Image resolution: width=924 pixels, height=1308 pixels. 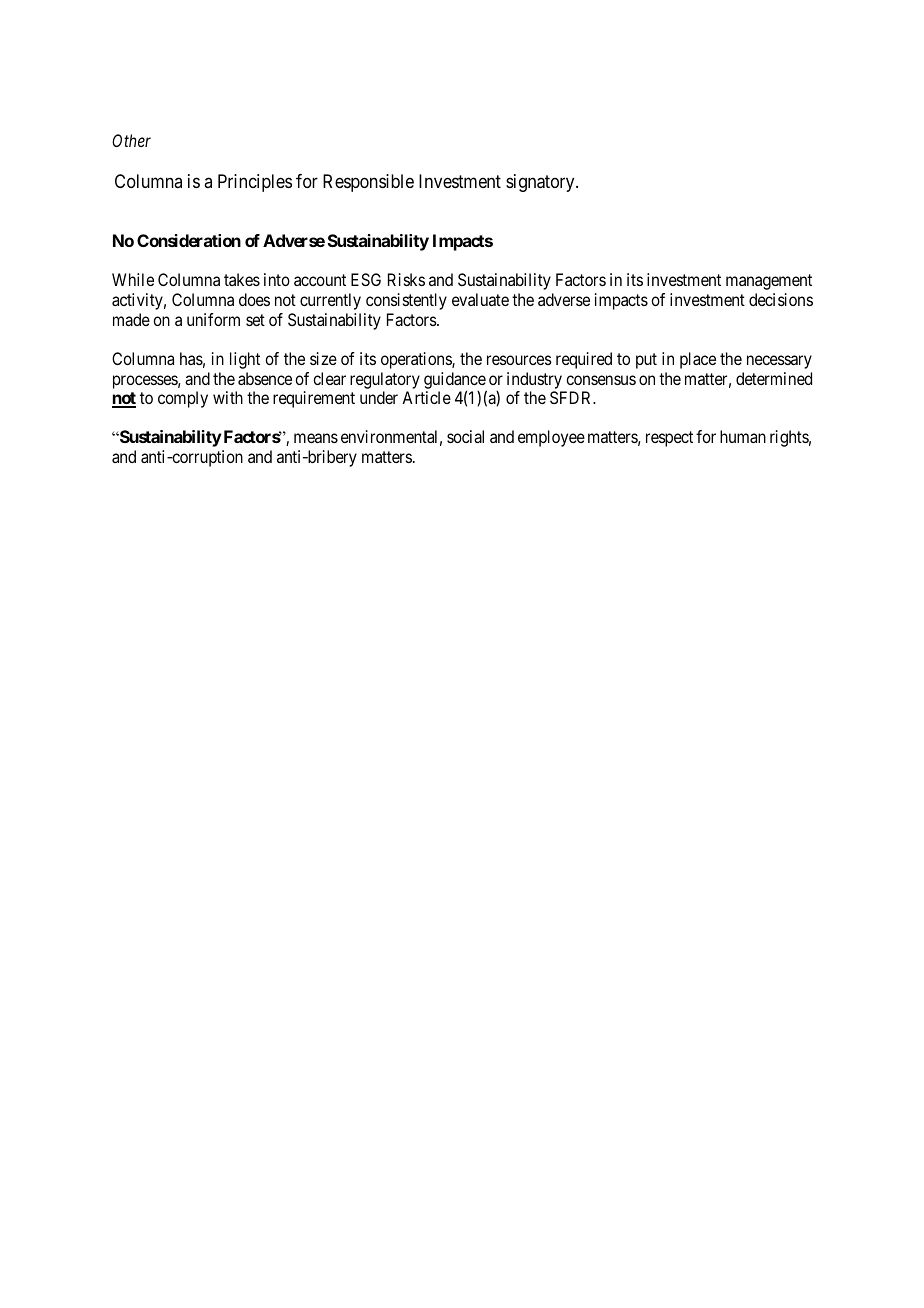 I want to click on social, so click(x=465, y=436).
